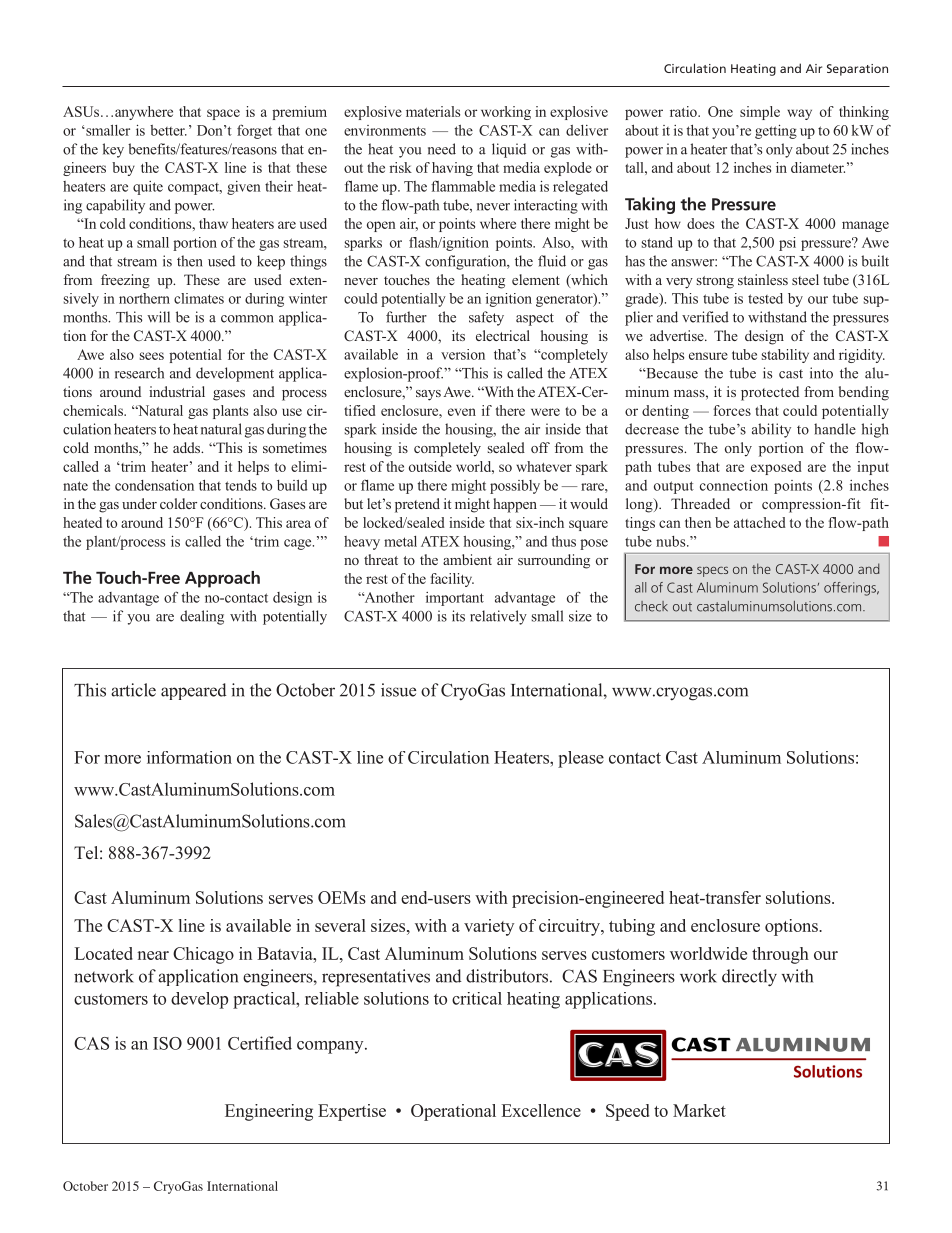 The height and width of the document is (1233, 952). What do you see at coordinates (188, 447) in the document?
I see `adds` at bounding box center [188, 447].
